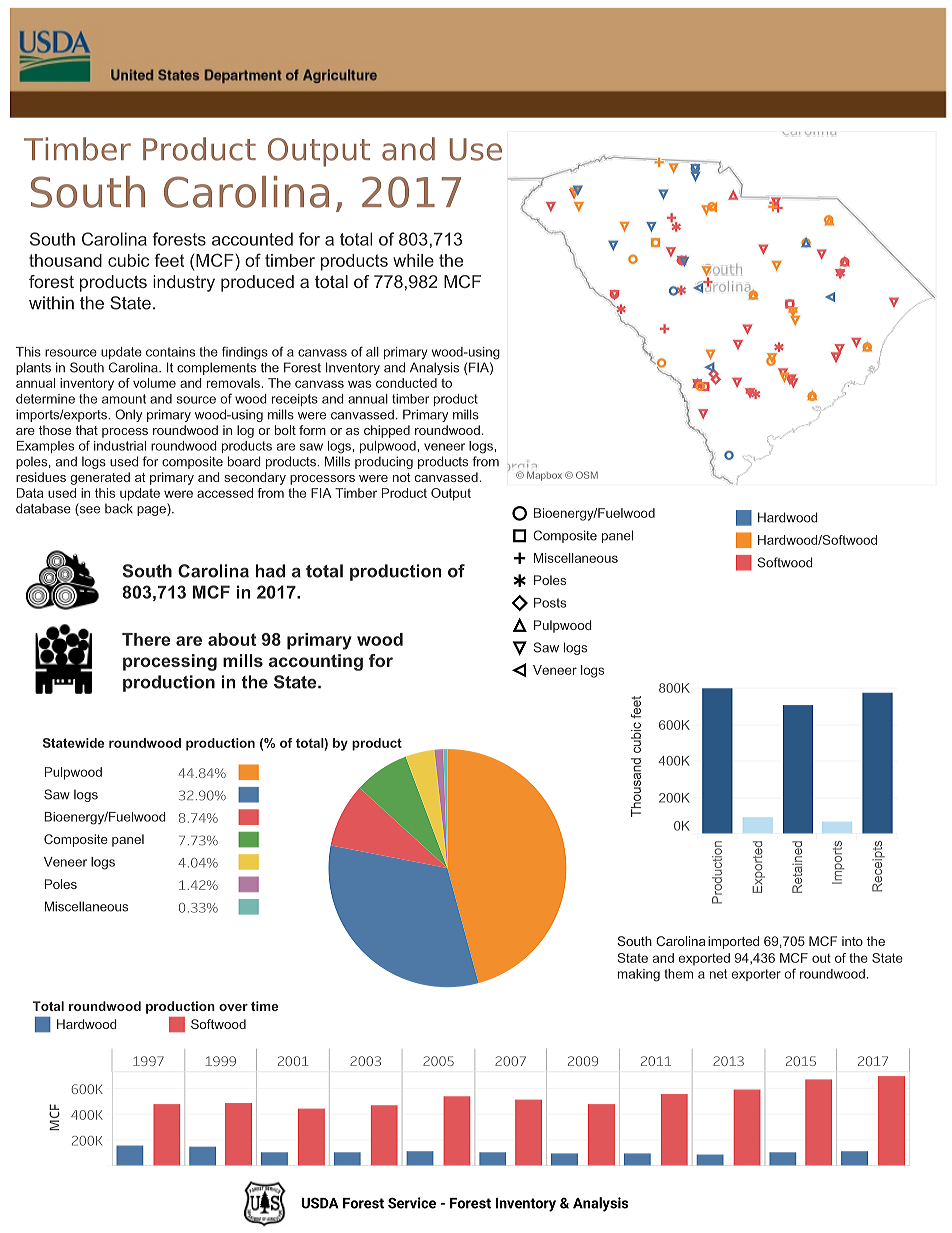 Image resolution: width=952 pixels, height=1233 pixels. What do you see at coordinates (733, 942) in the screenshot?
I see `imported` at bounding box center [733, 942].
